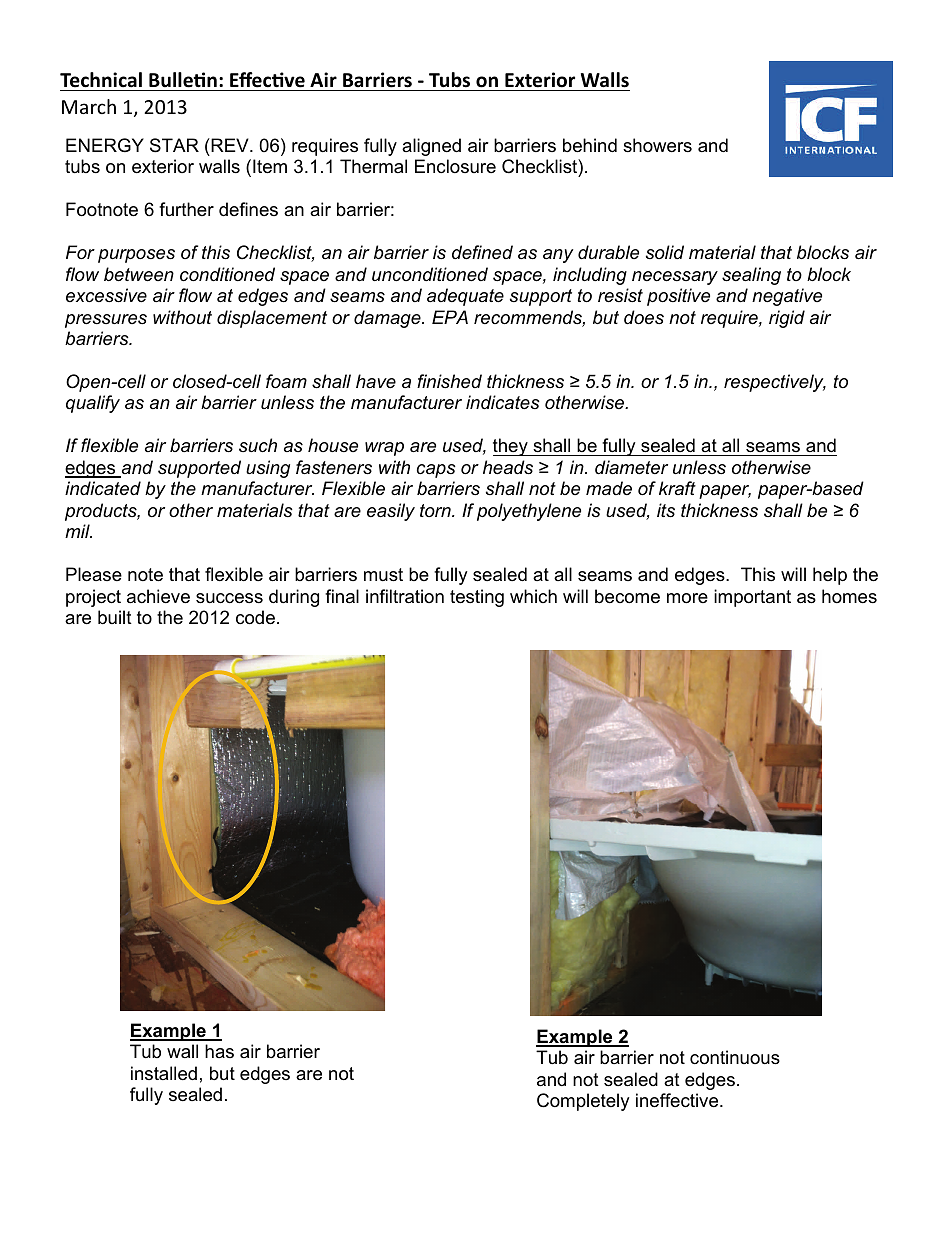 The image size is (952, 1233). What do you see at coordinates (164, 1073) in the page?
I see `installed` at bounding box center [164, 1073].
